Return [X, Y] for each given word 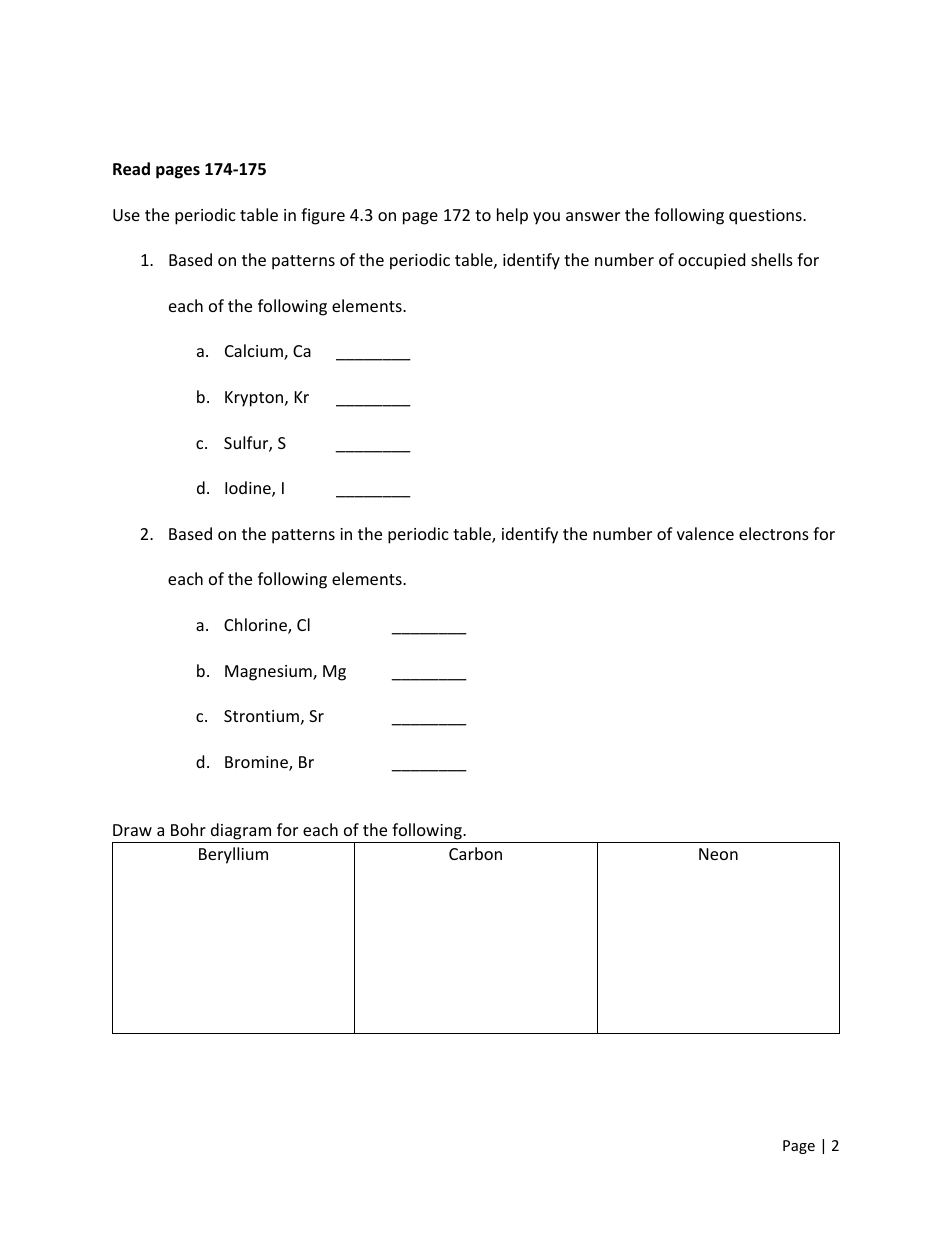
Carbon [475, 853]
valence [705, 533]
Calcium [255, 352]
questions [766, 217]
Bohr [188, 829]
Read [131, 169]
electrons [774, 533]
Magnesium [269, 673]
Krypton [255, 399]
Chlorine [256, 626]
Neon [718, 854]
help [512, 216]
